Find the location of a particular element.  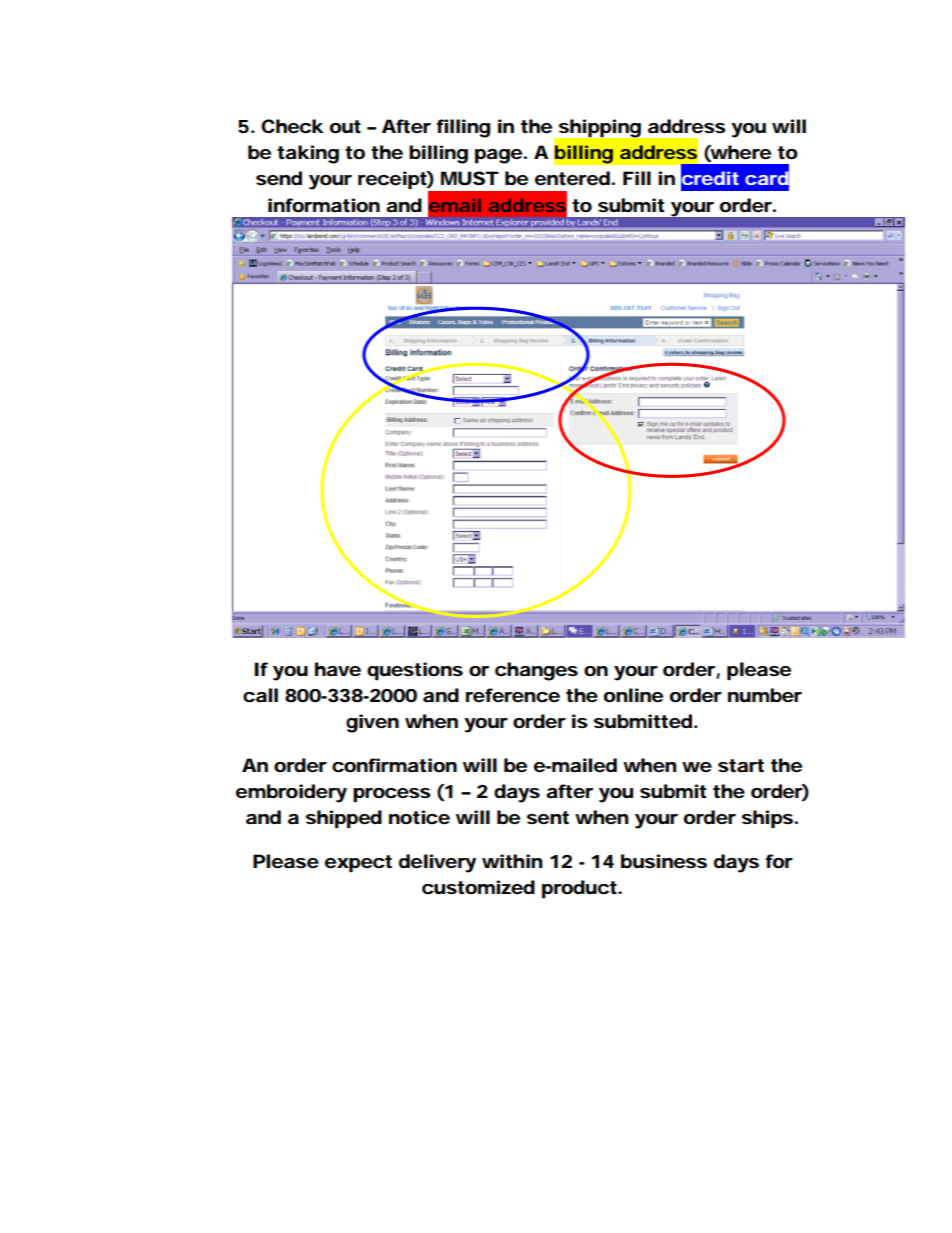

number is located at coordinates (765, 695).
